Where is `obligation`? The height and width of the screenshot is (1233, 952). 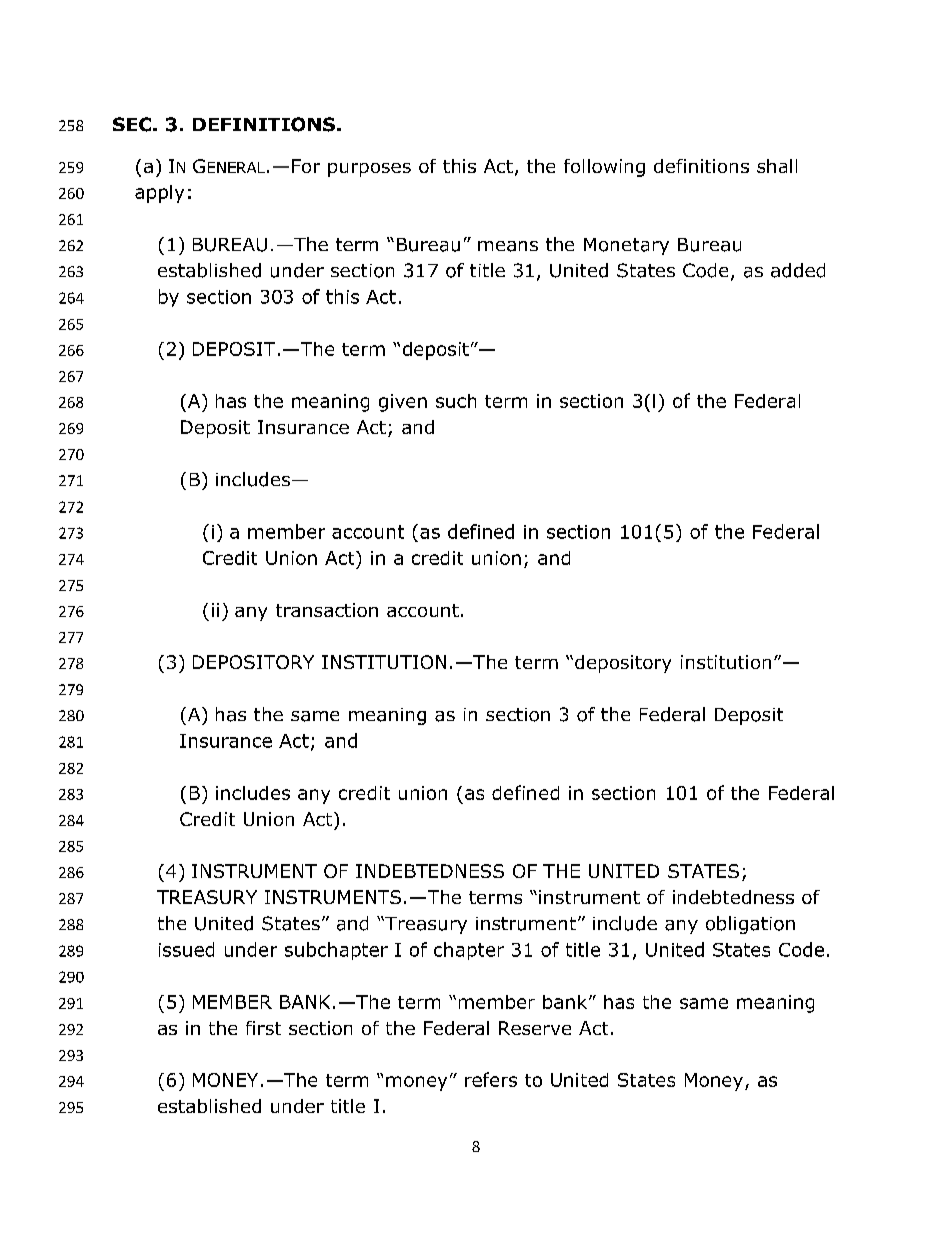
obligation is located at coordinates (750, 925).
